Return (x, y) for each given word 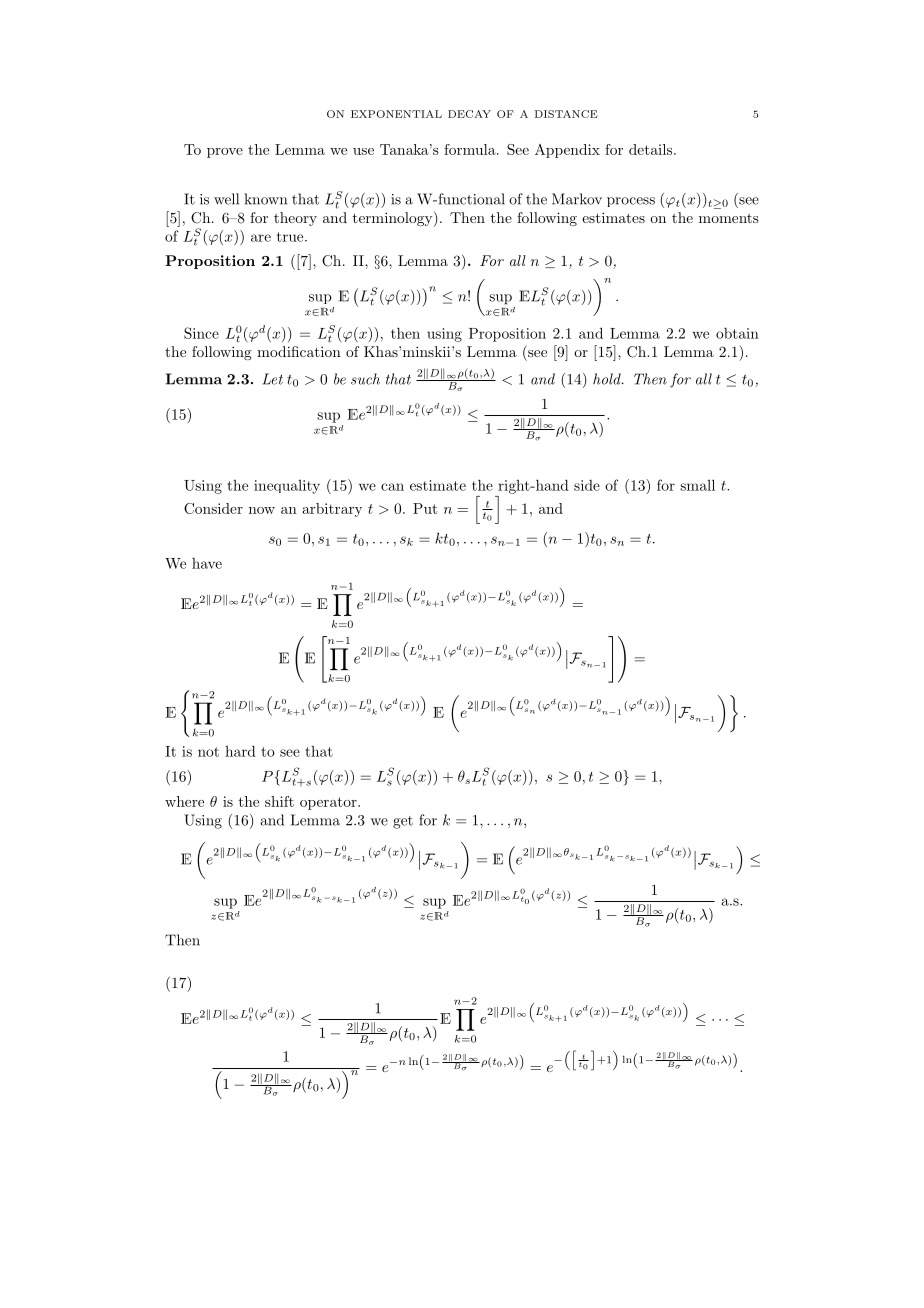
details (650, 149)
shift (279, 801)
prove (225, 153)
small (697, 485)
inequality (287, 487)
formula (471, 149)
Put (425, 508)
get (403, 822)
